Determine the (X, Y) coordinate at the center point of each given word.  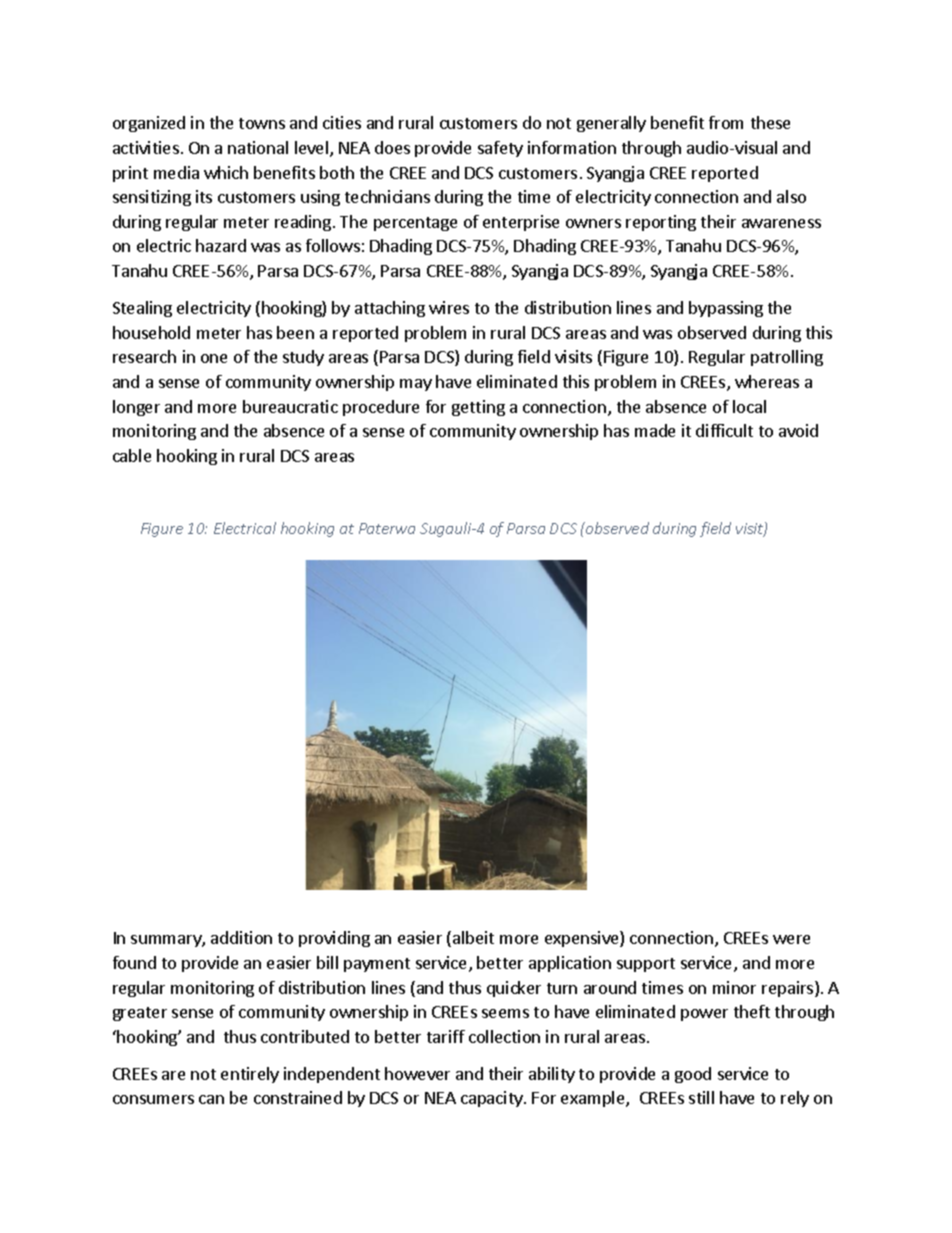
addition (241, 937)
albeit (473, 937)
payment (377, 965)
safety (500, 149)
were (791, 939)
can (211, 1099)
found (134, 962)
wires (449, 307)
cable (132, 455)
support (646, 965)
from (726, 122)
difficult (724, 430)
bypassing (726, 309)
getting (478, 408)
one (214, 358)
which (226, 172)
